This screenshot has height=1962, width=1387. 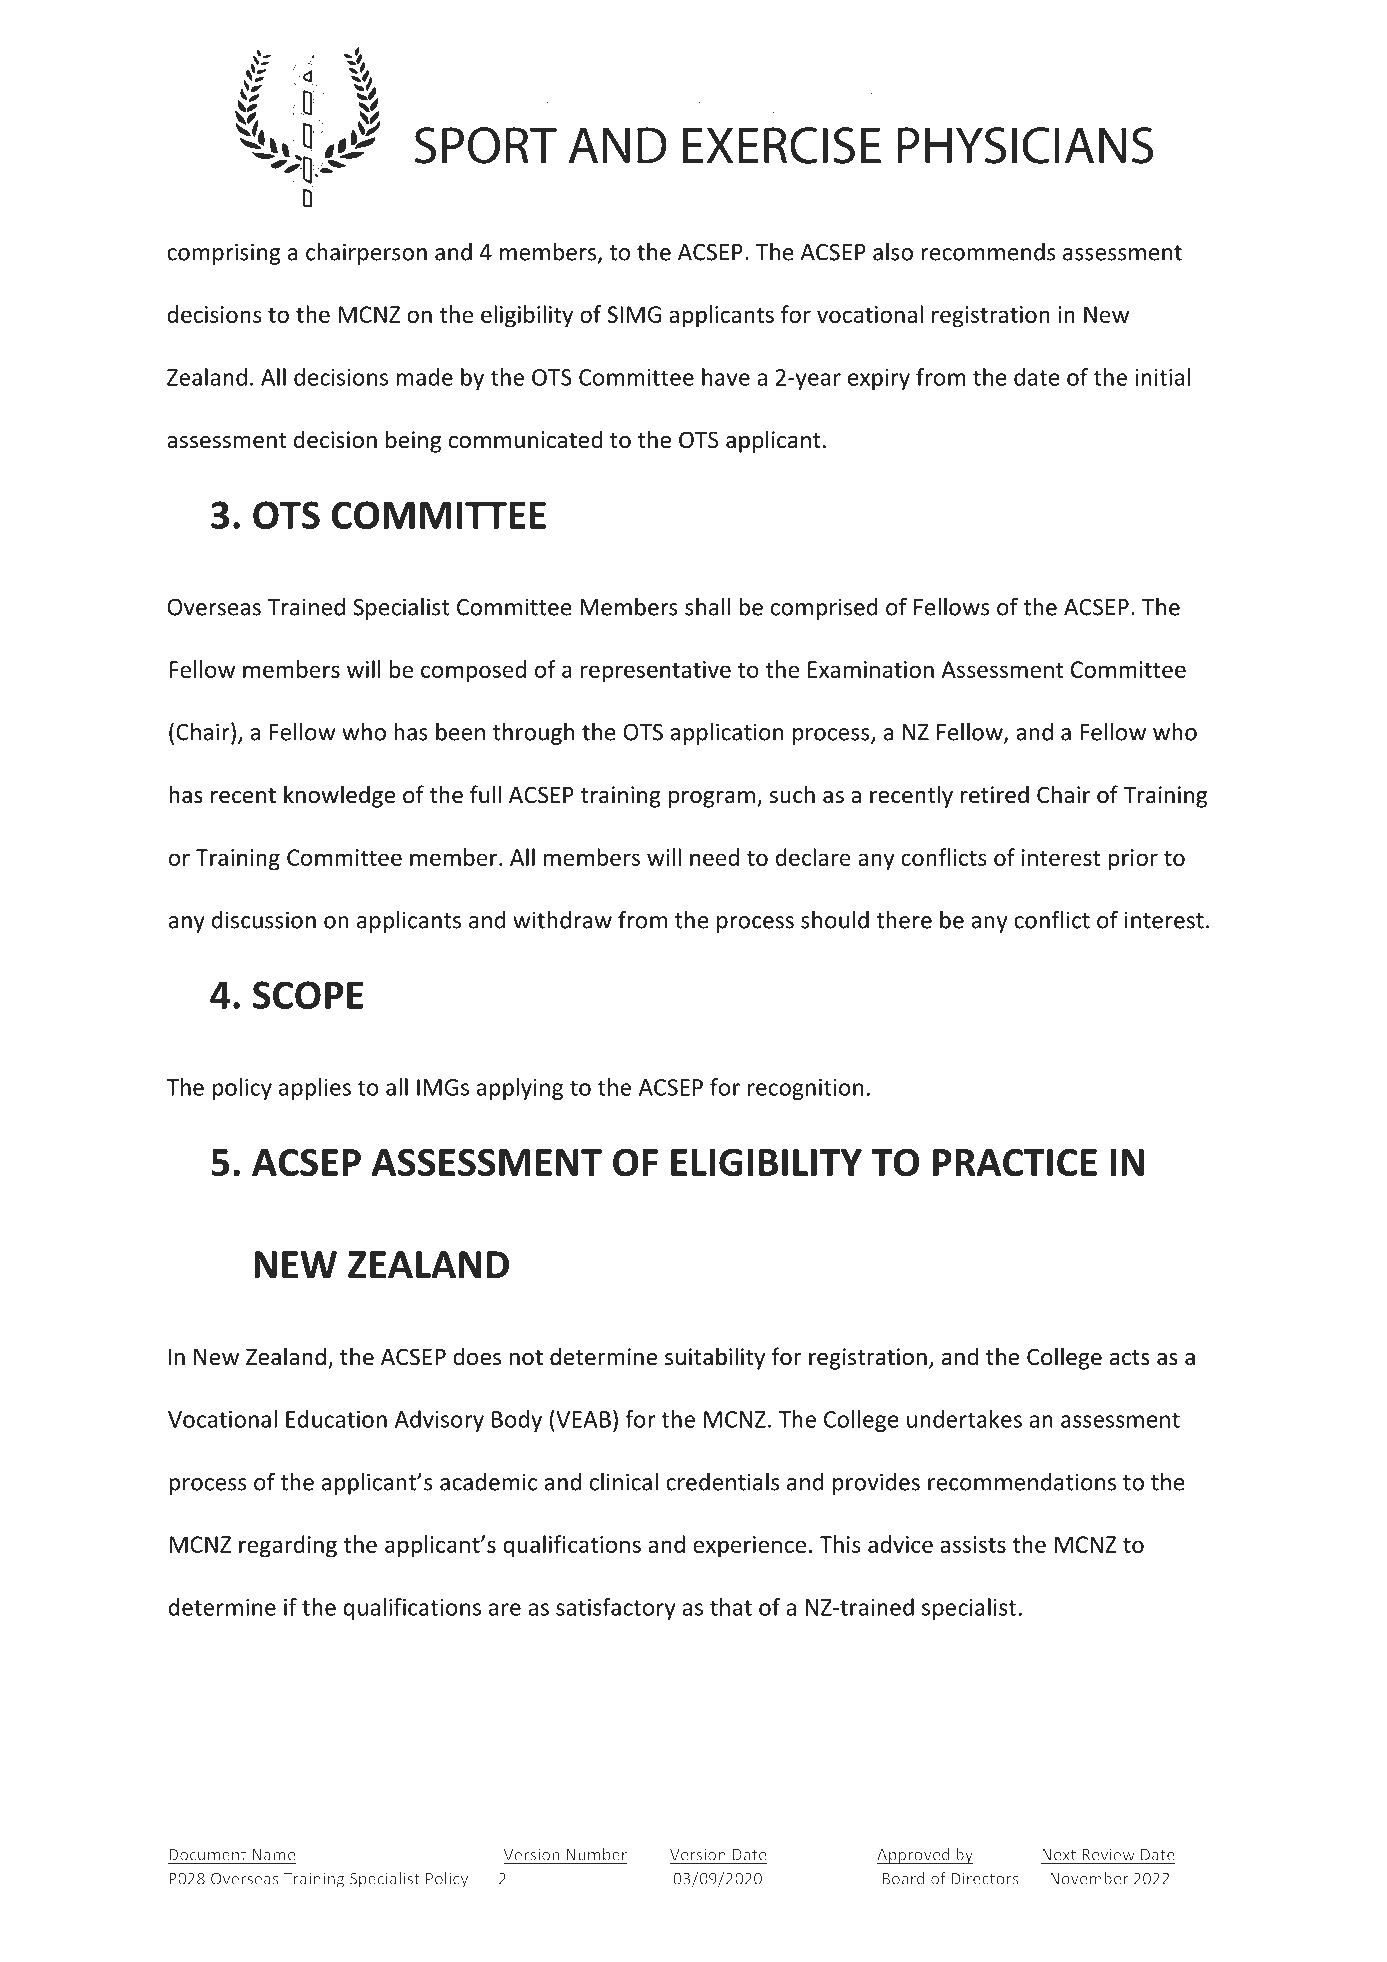 What do you see at coordinates (726, 377) in the screenshot?
I see `have` at bounding box center [726, 377].
